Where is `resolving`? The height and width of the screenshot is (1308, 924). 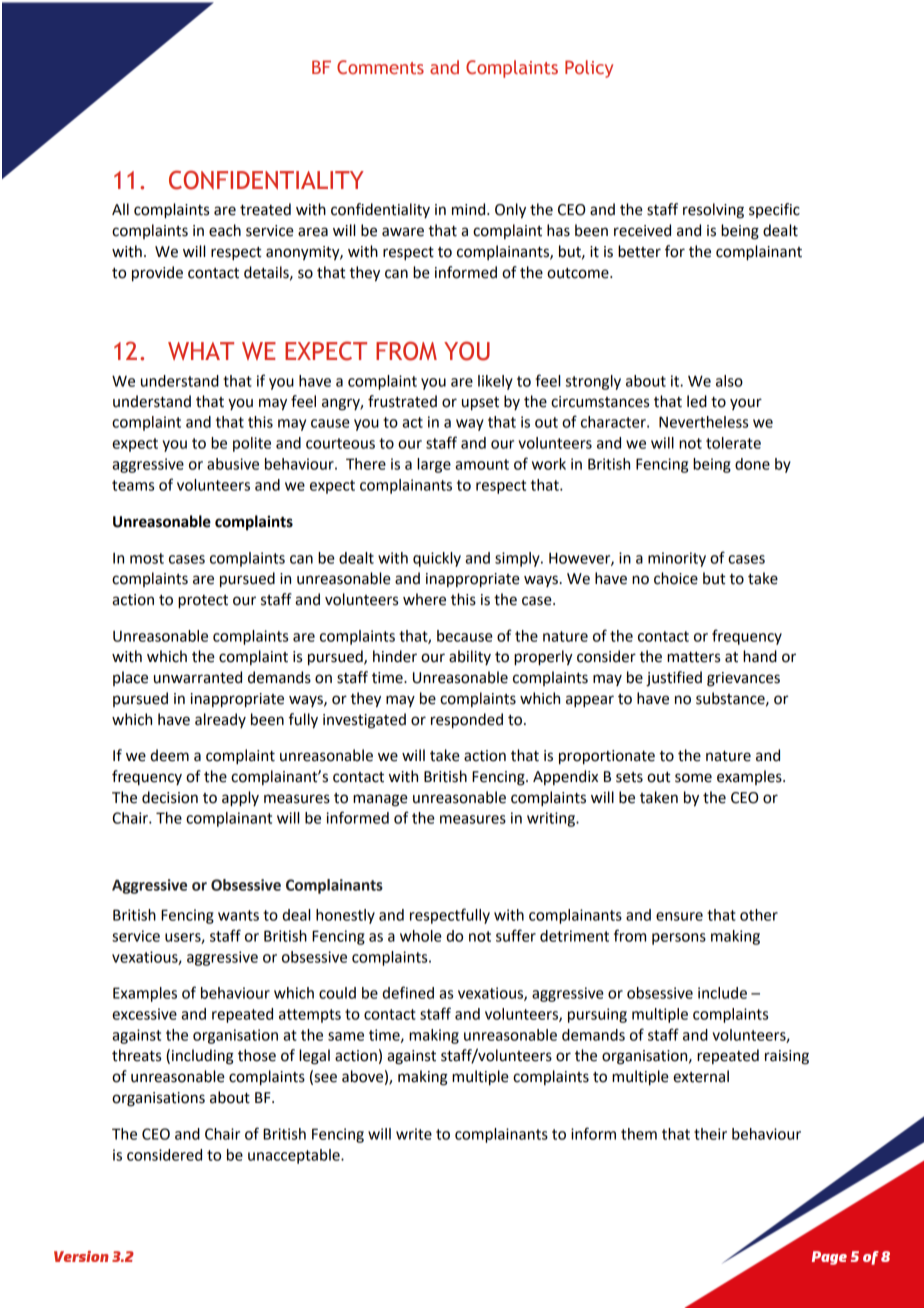
resolving is located at coordinates (713, 211).
